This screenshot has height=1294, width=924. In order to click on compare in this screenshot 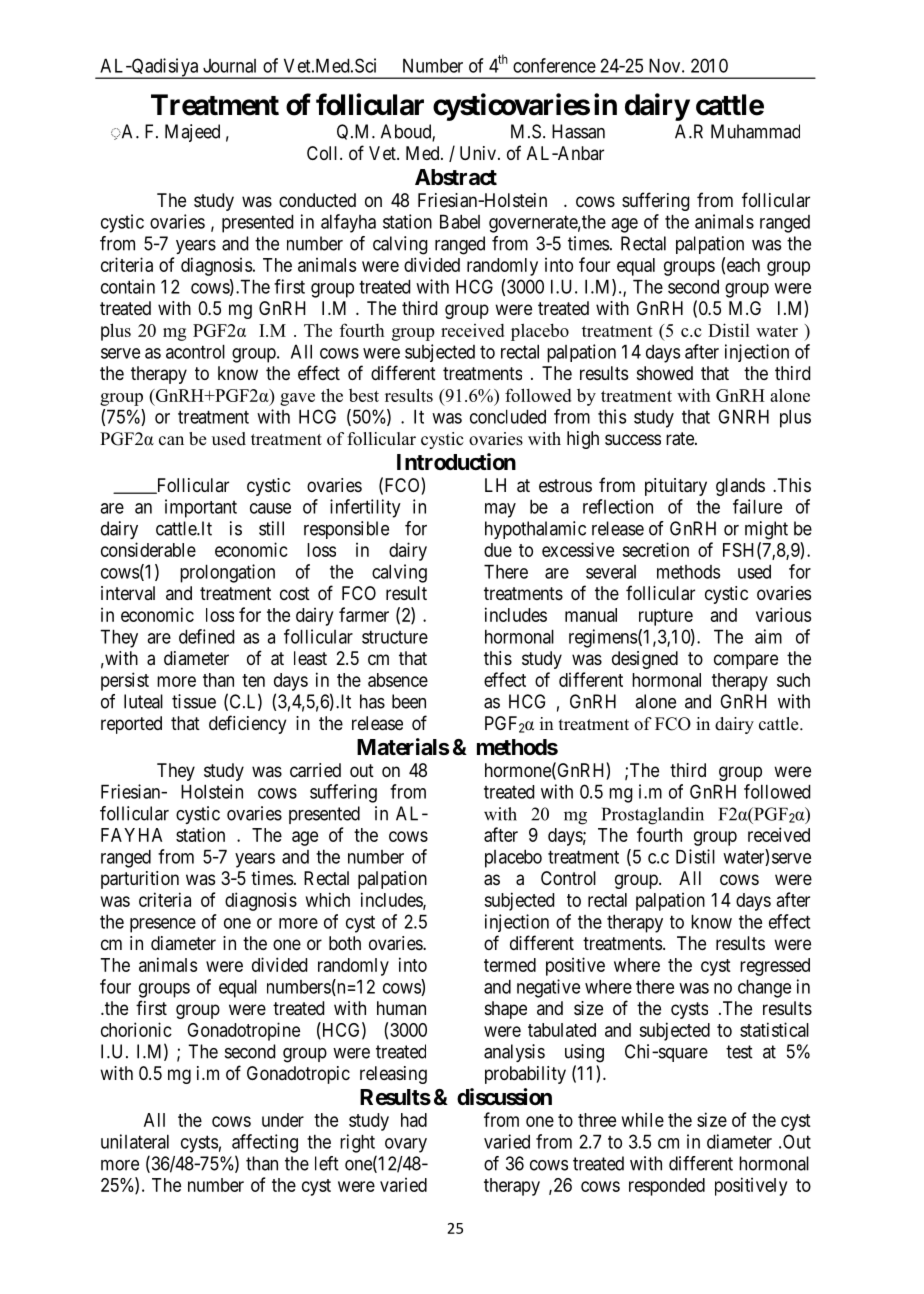, I will do `click(746, 661)`.
